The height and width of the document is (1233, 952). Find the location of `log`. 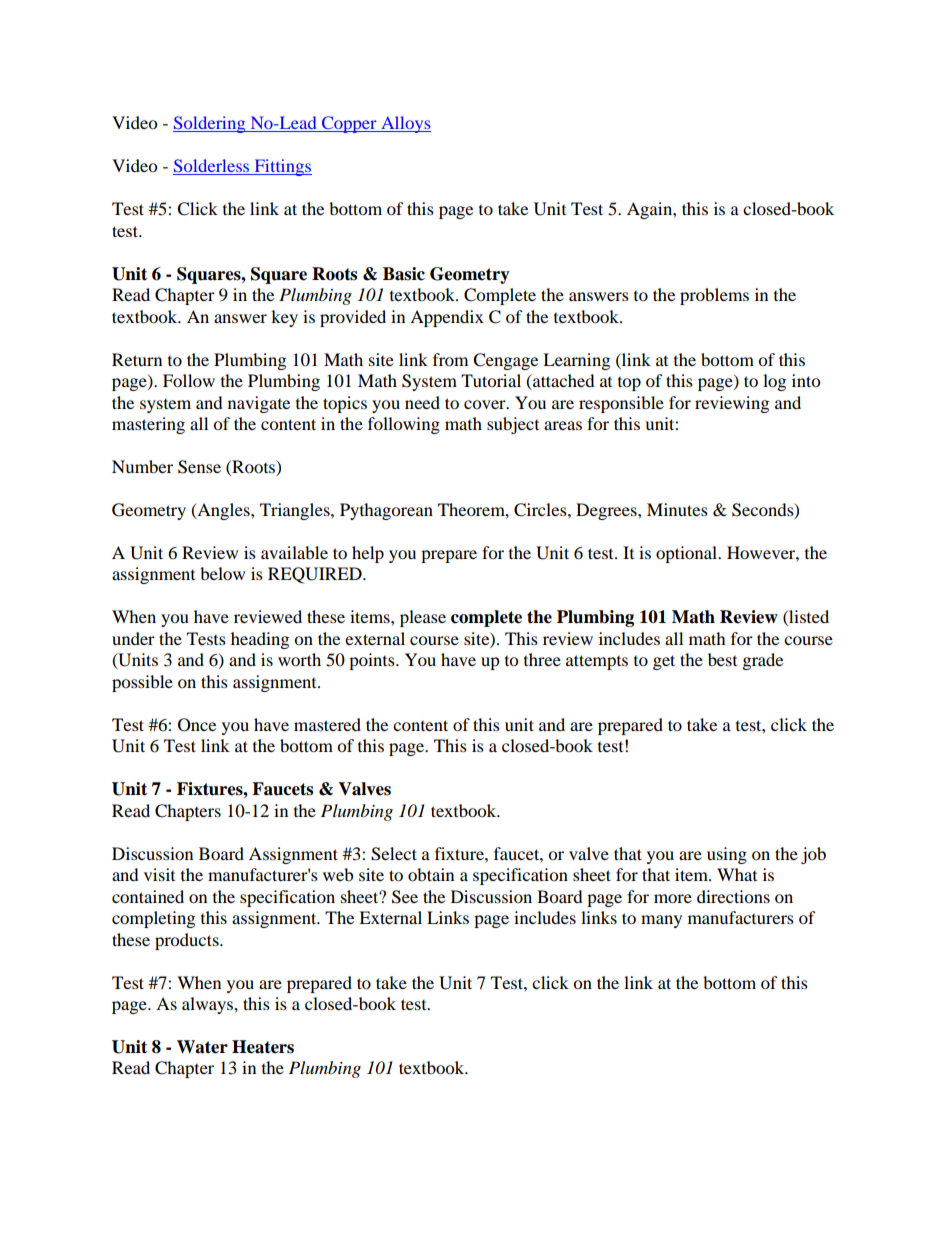

log is located at coordinates (774, 382).
